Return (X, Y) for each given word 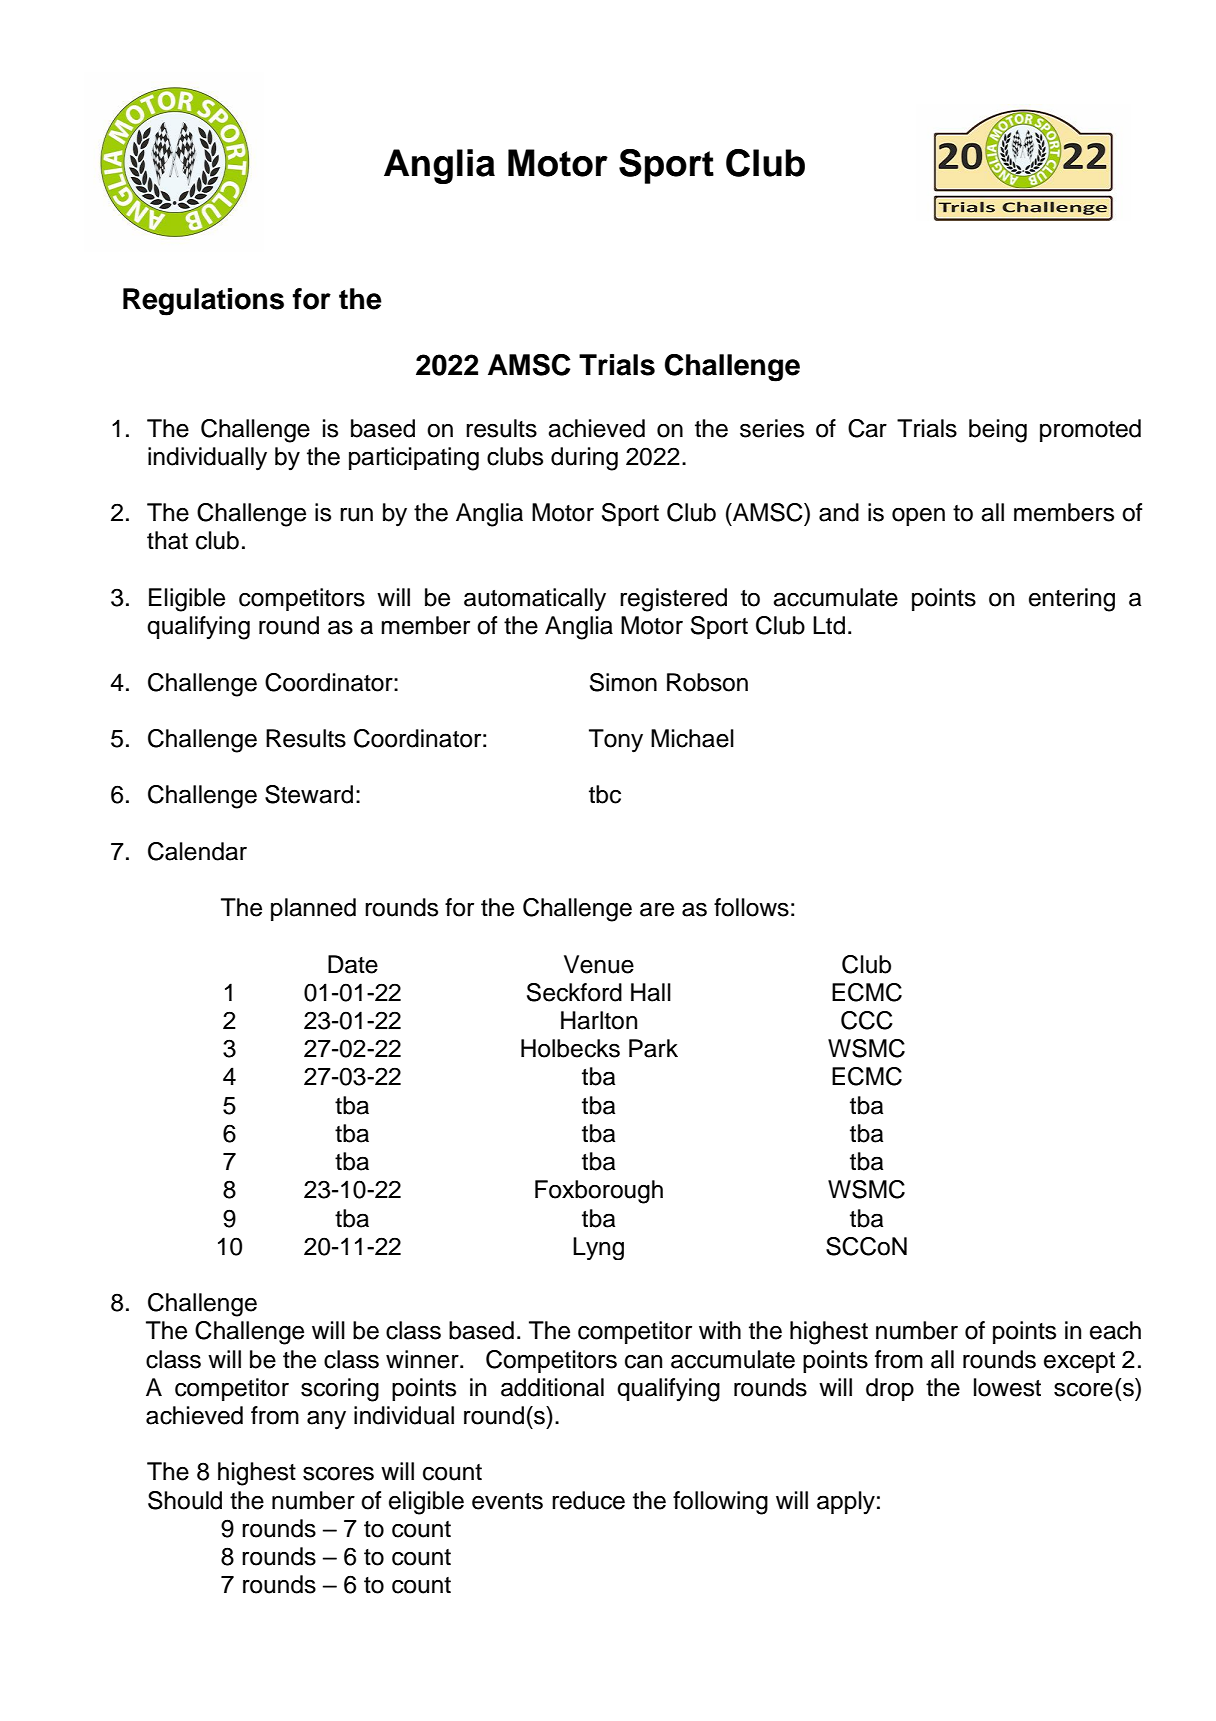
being (998, 431)
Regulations (203, 302)
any (326, 1420)
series (772, 428)
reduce (588, 1500)
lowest (1007, 1387)
